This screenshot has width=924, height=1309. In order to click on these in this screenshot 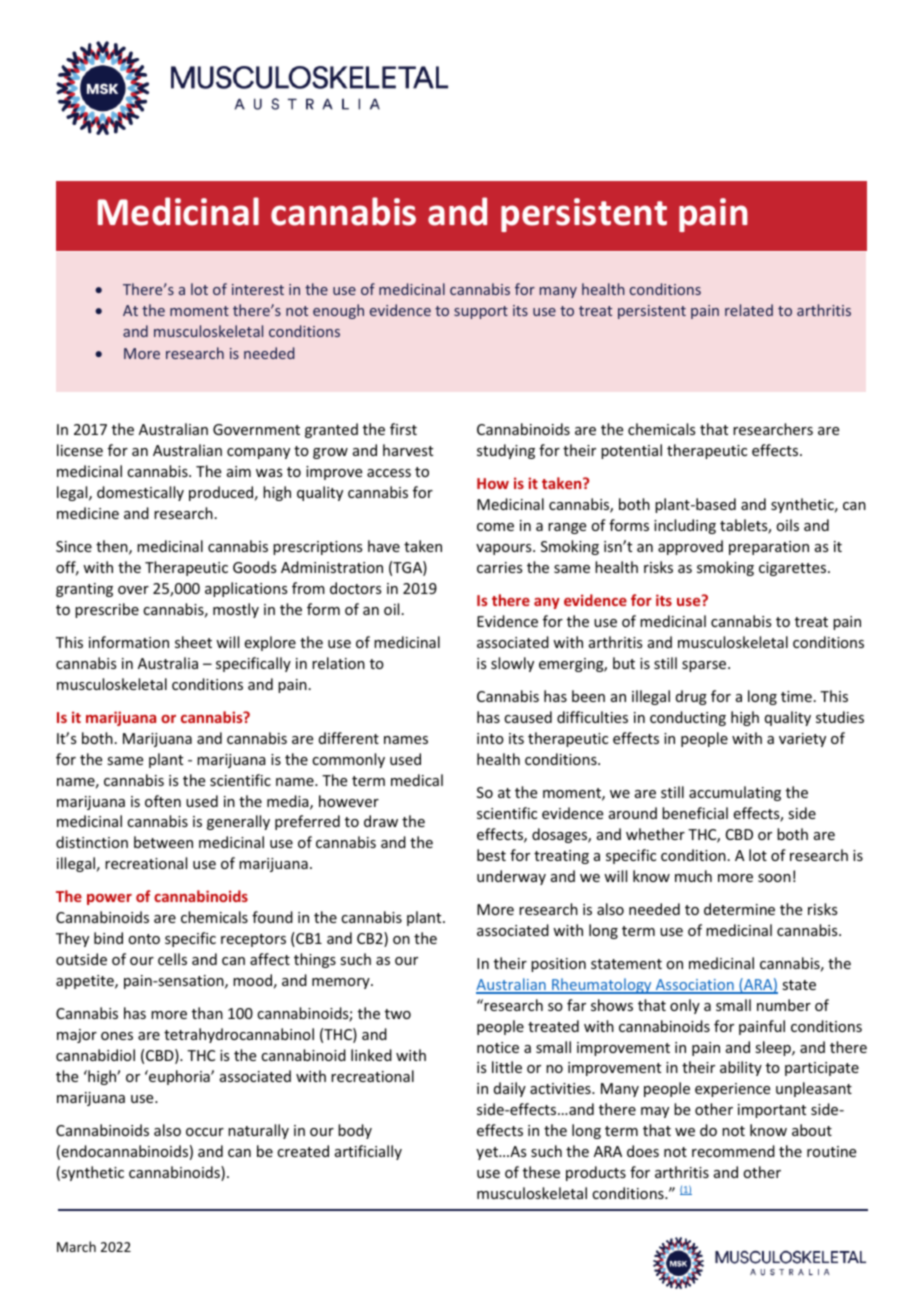, I will do `click(541, 1172)`.
